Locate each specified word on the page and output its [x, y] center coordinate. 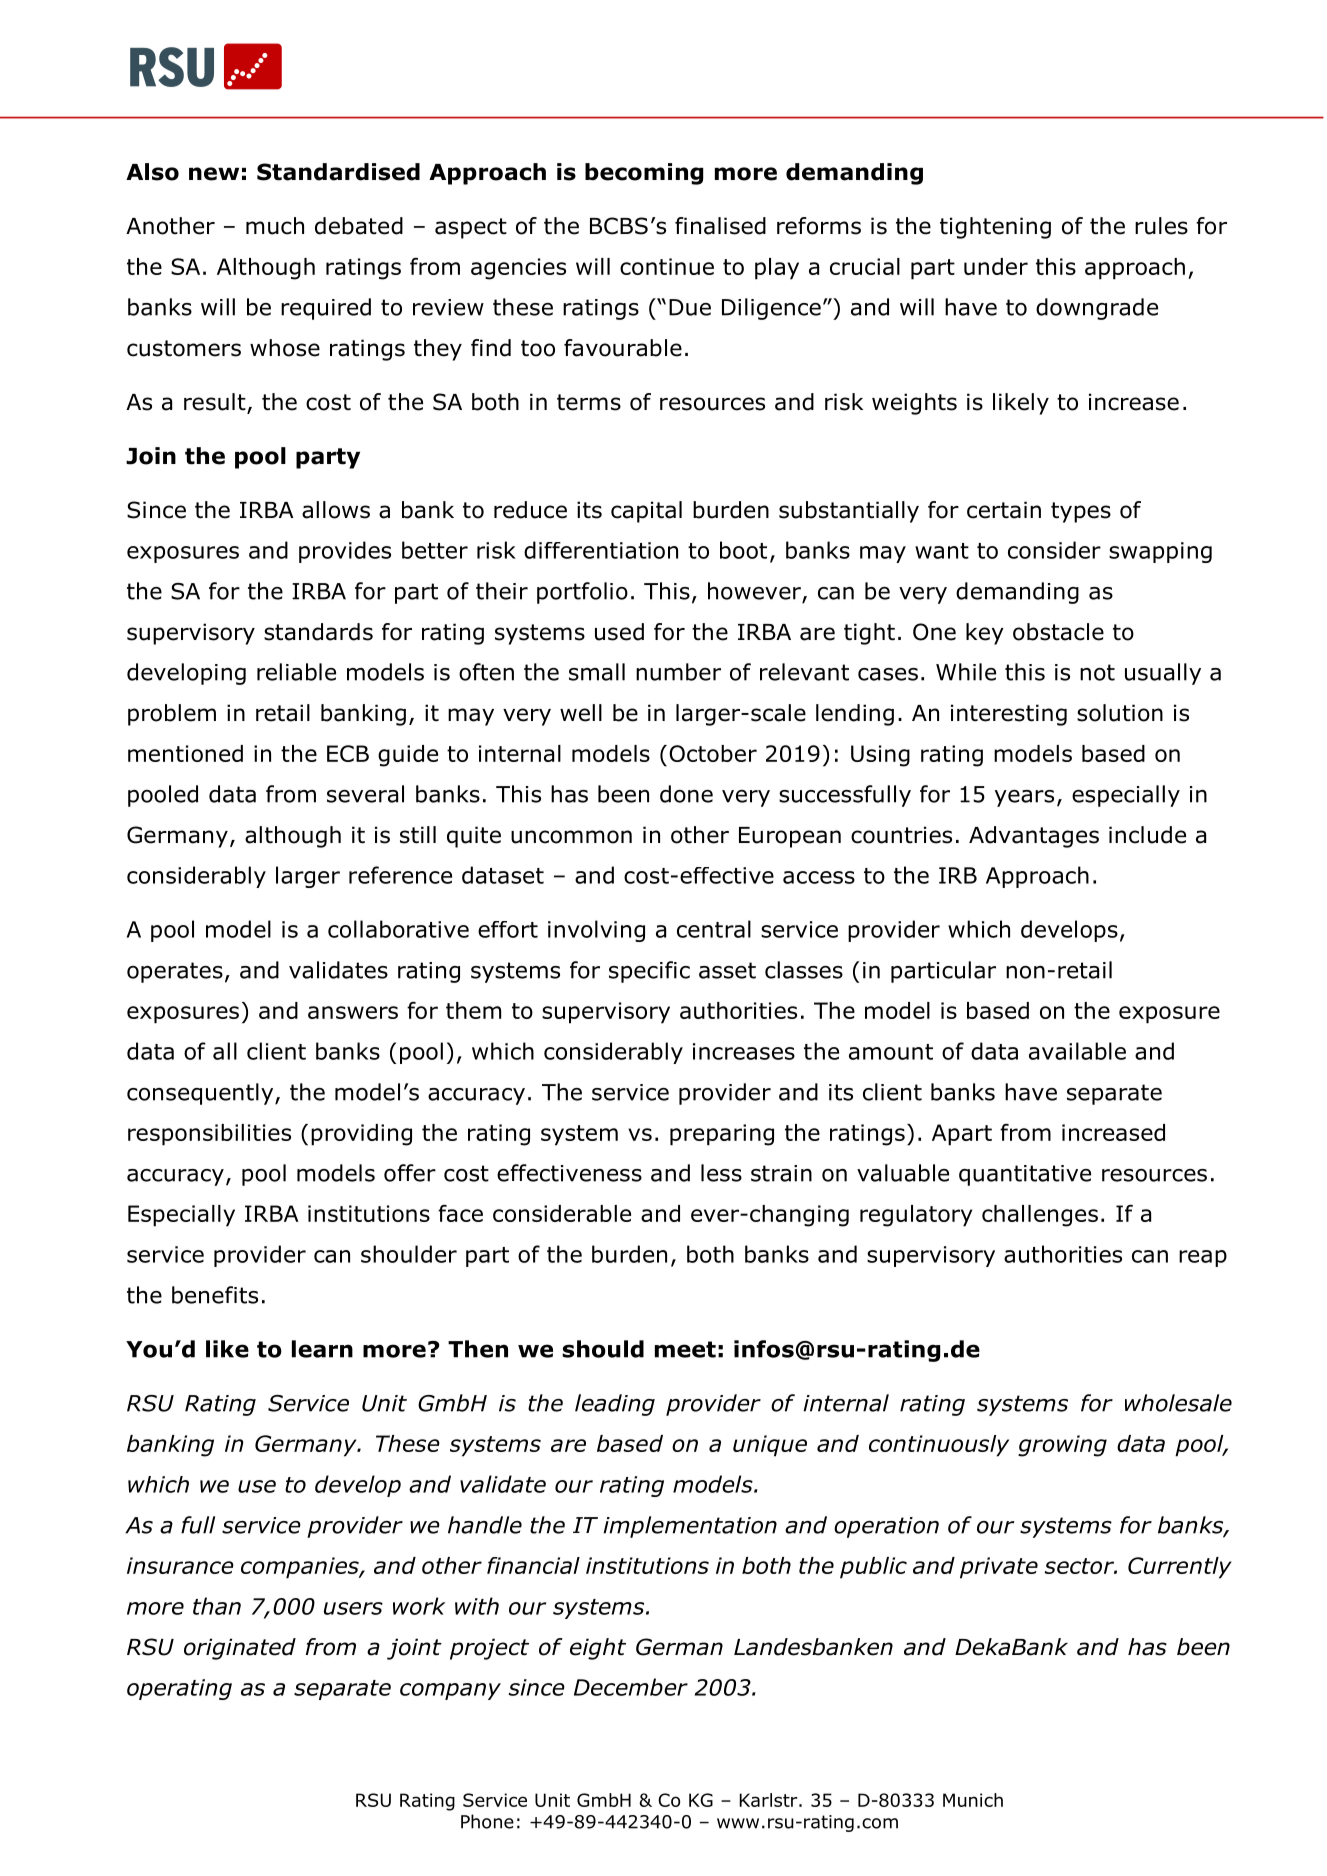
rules [1161, 226]
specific [649, 972]
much [275, 226]
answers [353, 1012]
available [1077, 1051]
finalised [720, 226]
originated [240, 1649]
